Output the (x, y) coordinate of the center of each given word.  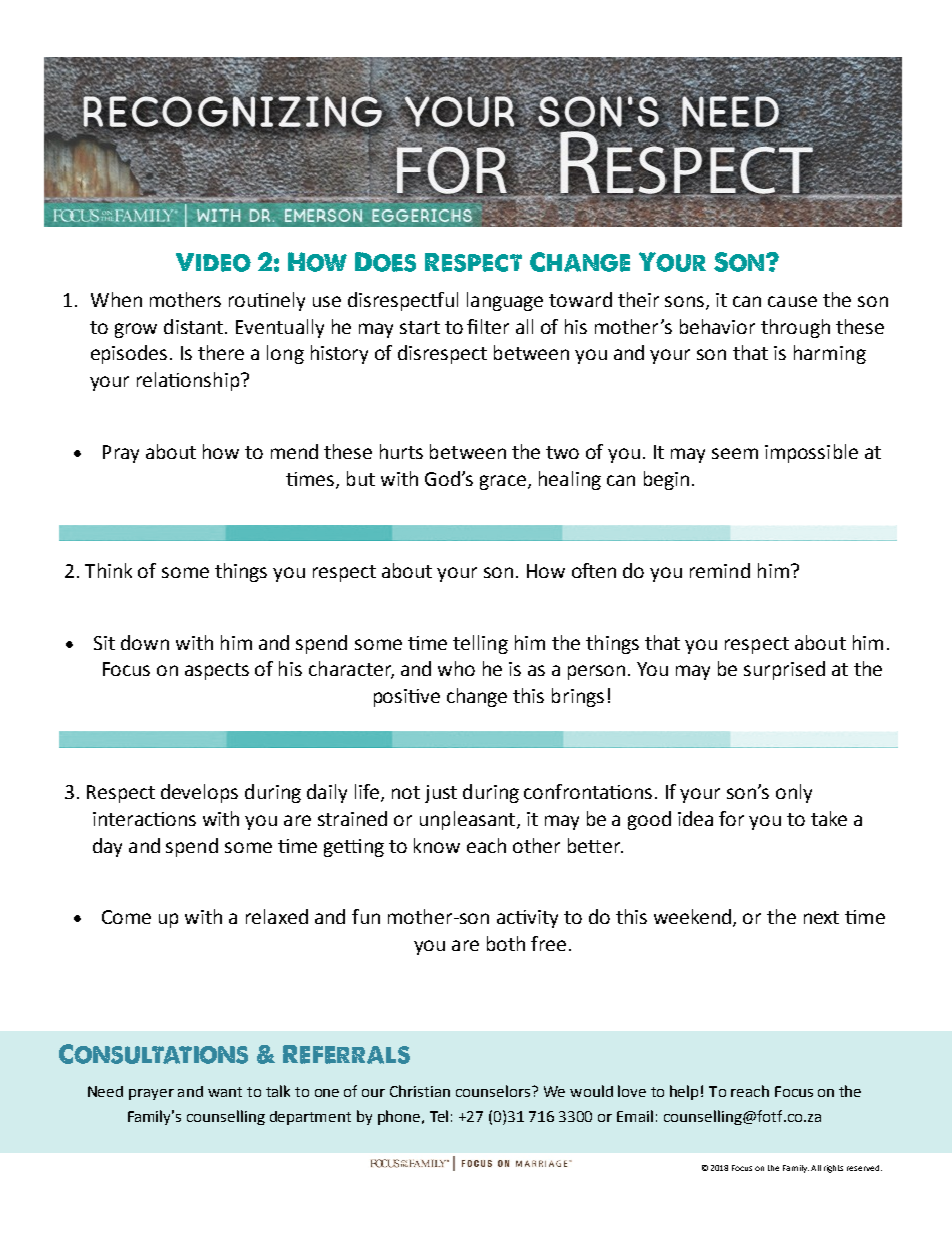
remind (720, 570)
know (437, 845)
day (107, 847)
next (821, 917)
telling (480, 644)
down (145, 642)
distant (195, 326)
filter (488, 326)
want (225, 1092)
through (795, 328)
